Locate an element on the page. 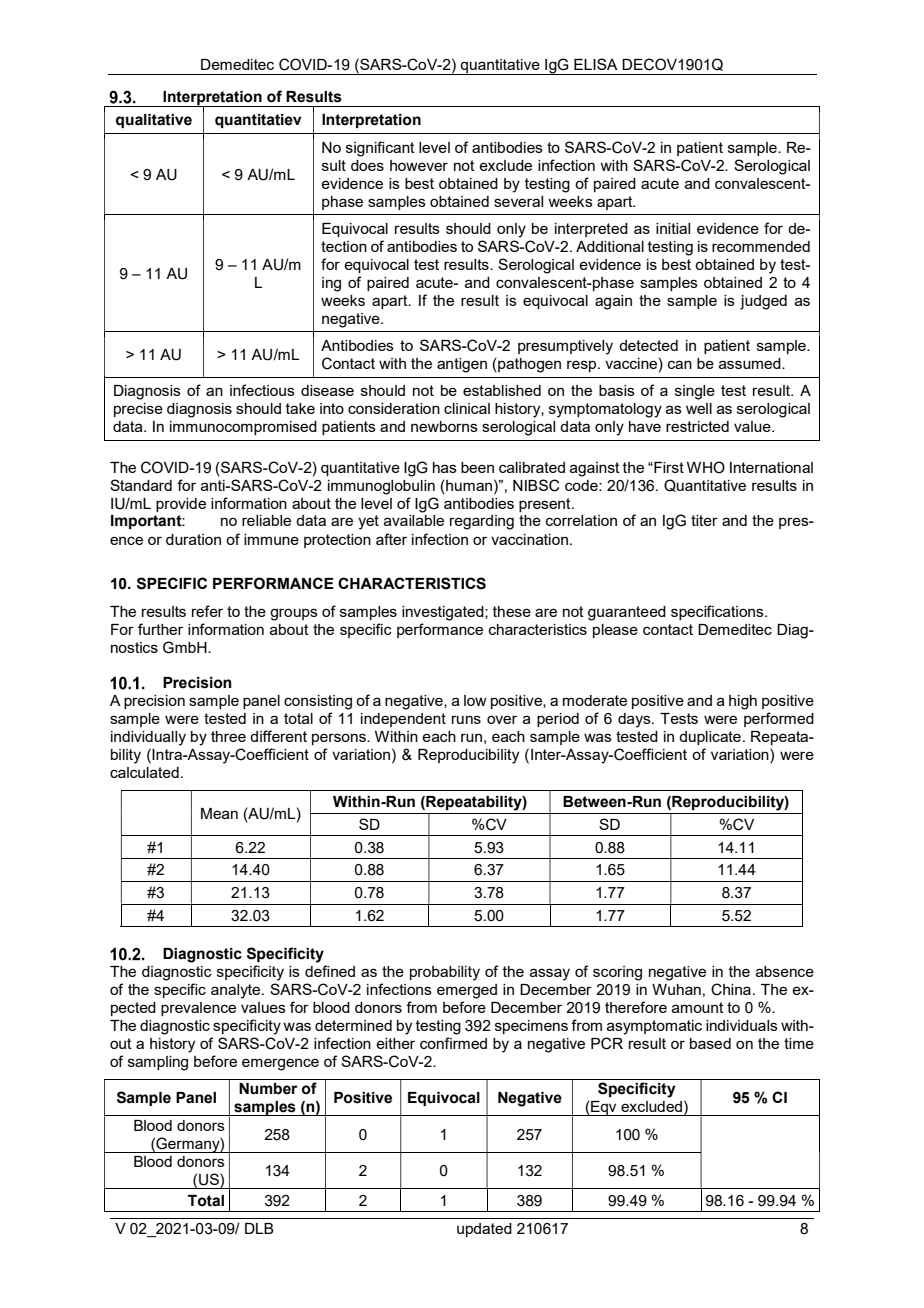 Image resolution: width=924 pixels, height=1308 pixels. updated is located at coordinates (484, 1230).
